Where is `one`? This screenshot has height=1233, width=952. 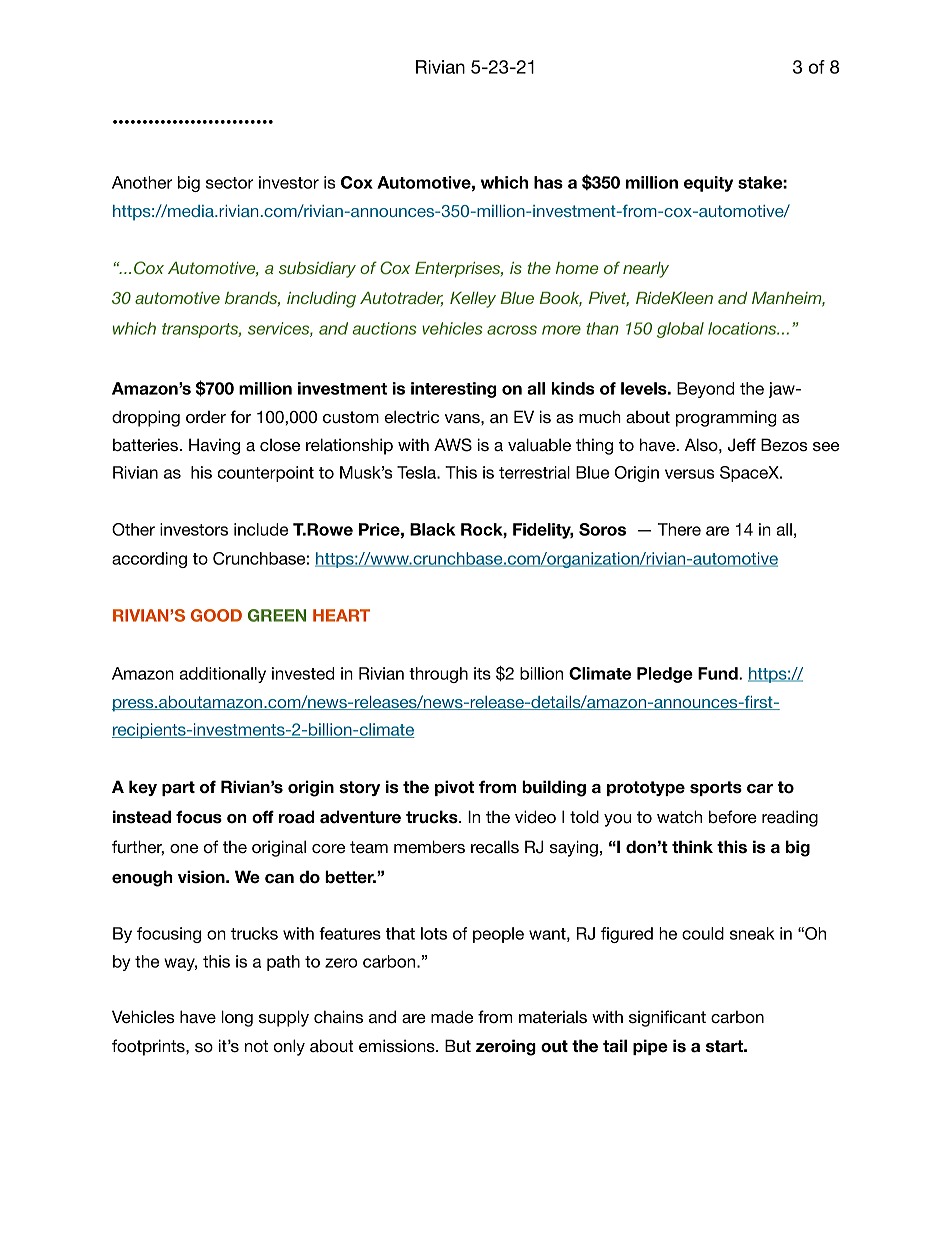
one is located at coordinates (184, 848).
